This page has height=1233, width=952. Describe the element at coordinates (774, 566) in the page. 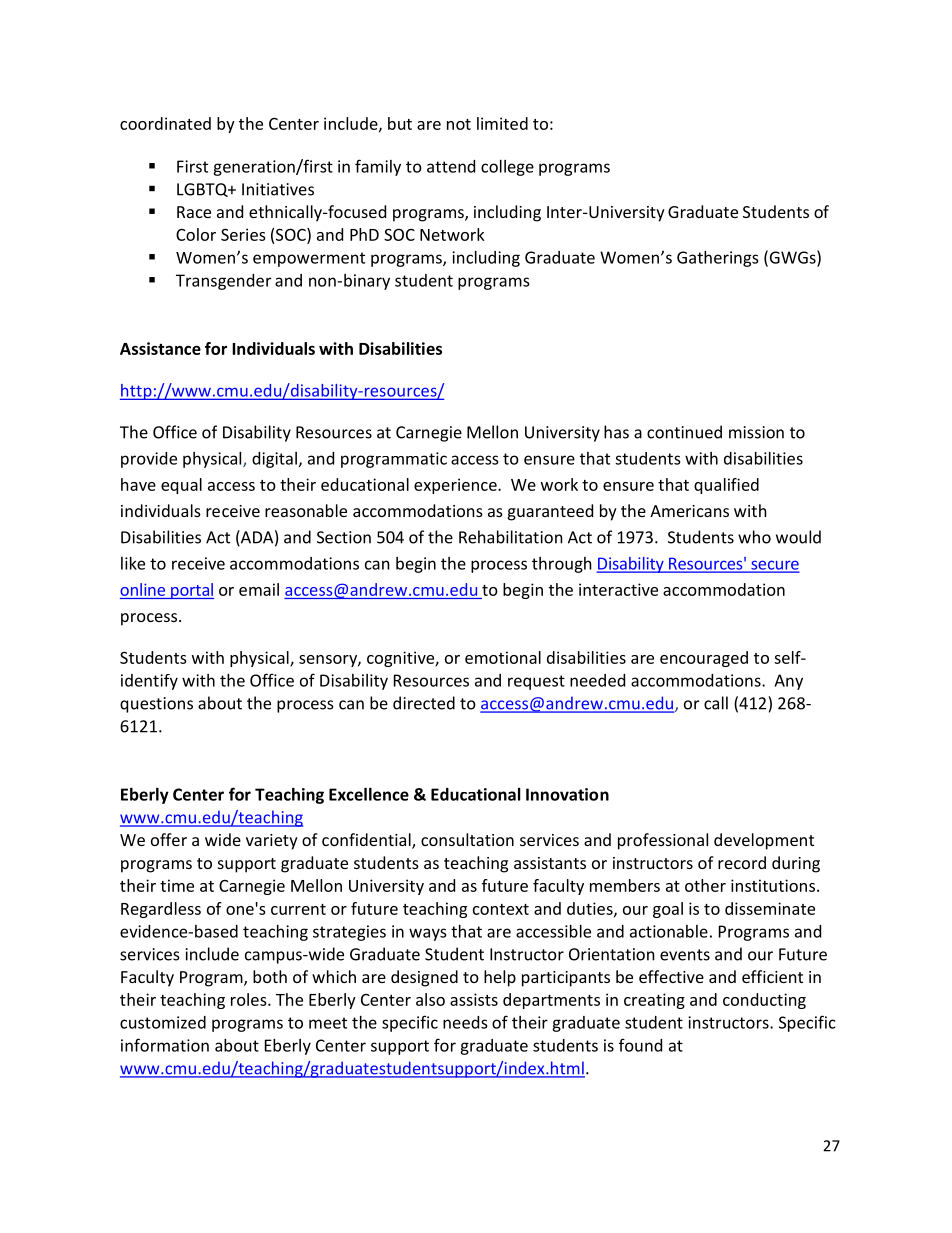

I see `secure` at that location.
